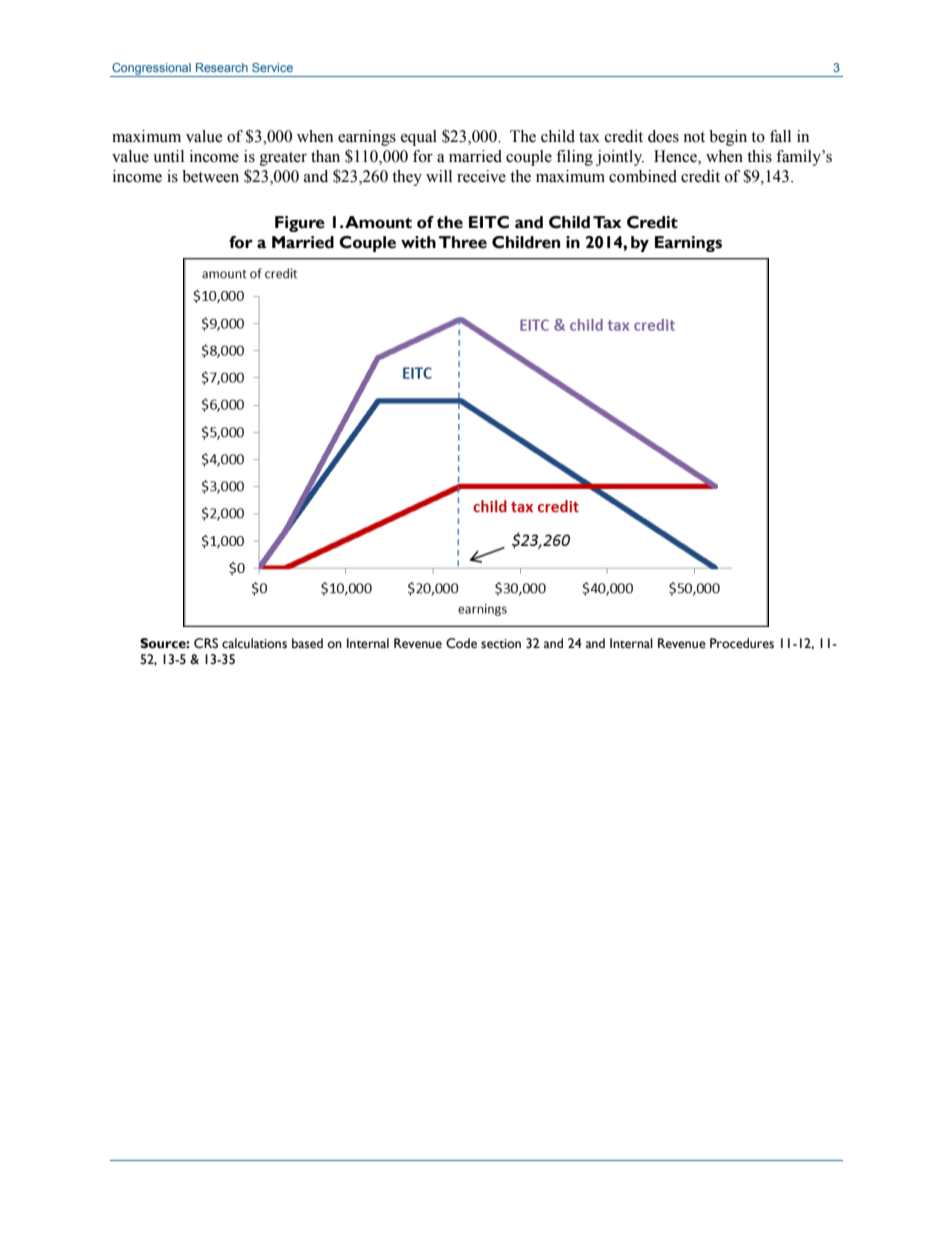  I want to click on Code, so click(461, 643).
